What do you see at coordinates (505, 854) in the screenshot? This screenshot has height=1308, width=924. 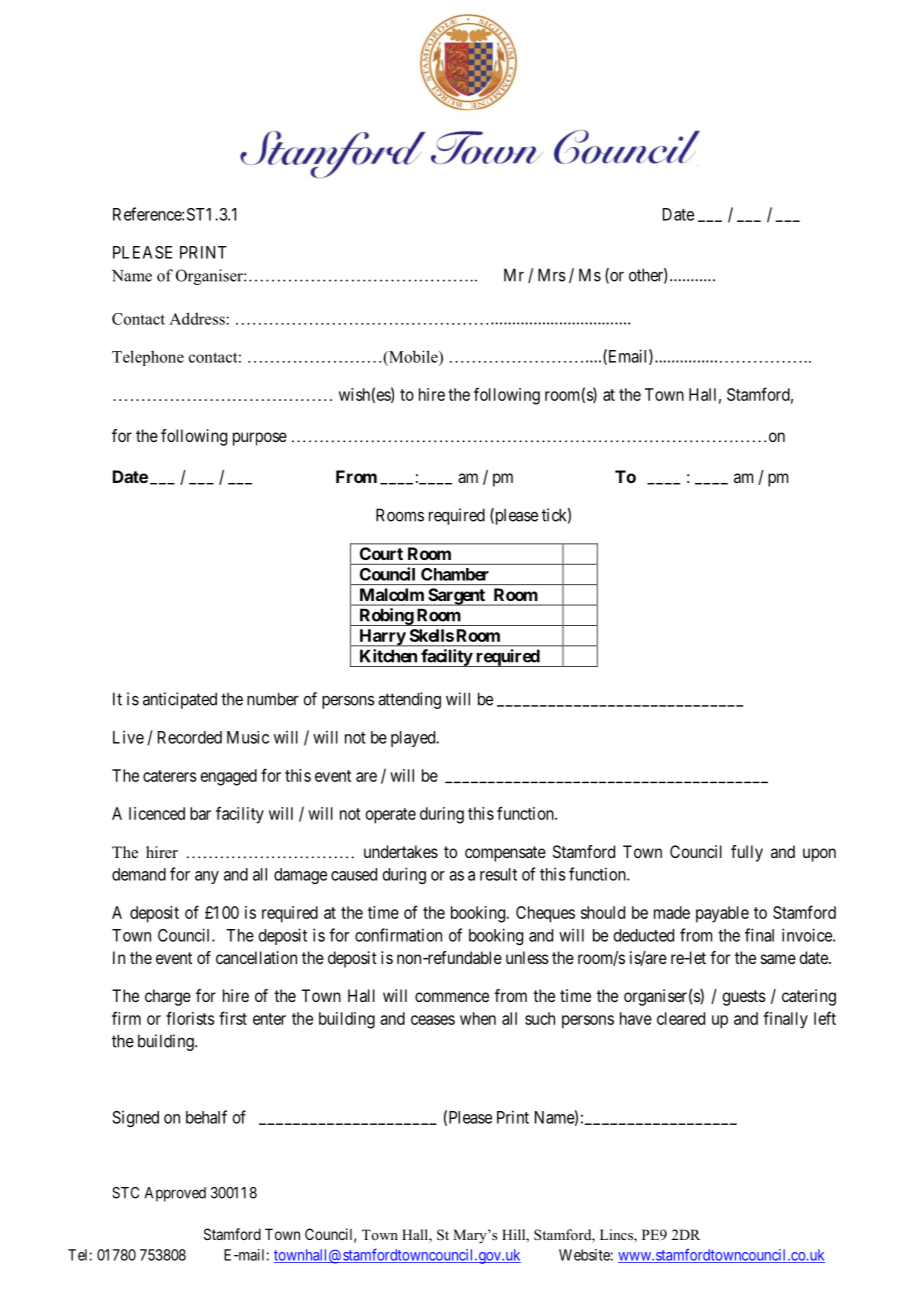 I see `compensate` at bounding box center [505, 854].
